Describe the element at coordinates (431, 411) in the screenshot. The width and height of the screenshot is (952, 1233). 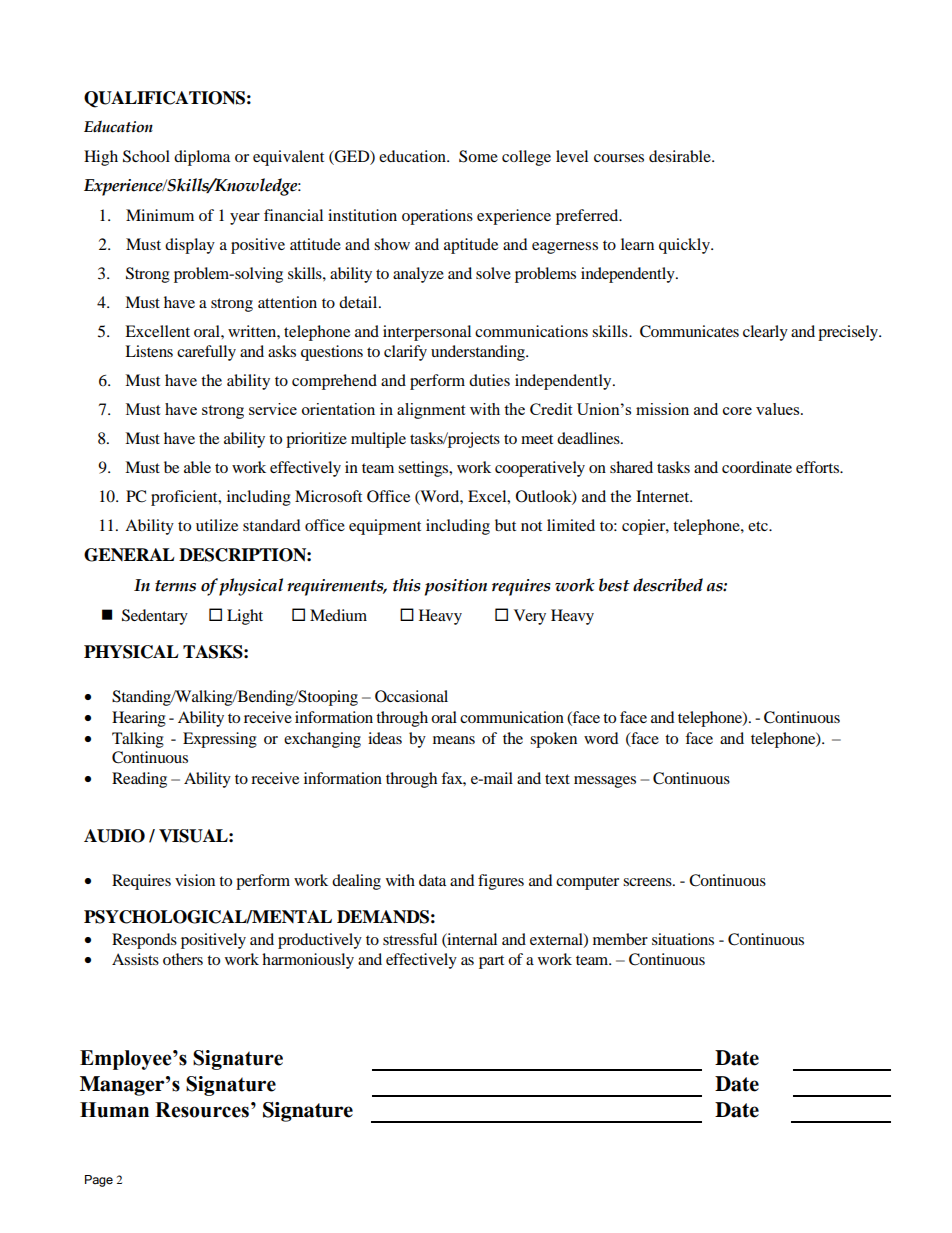
I see `alignment` at that location.
